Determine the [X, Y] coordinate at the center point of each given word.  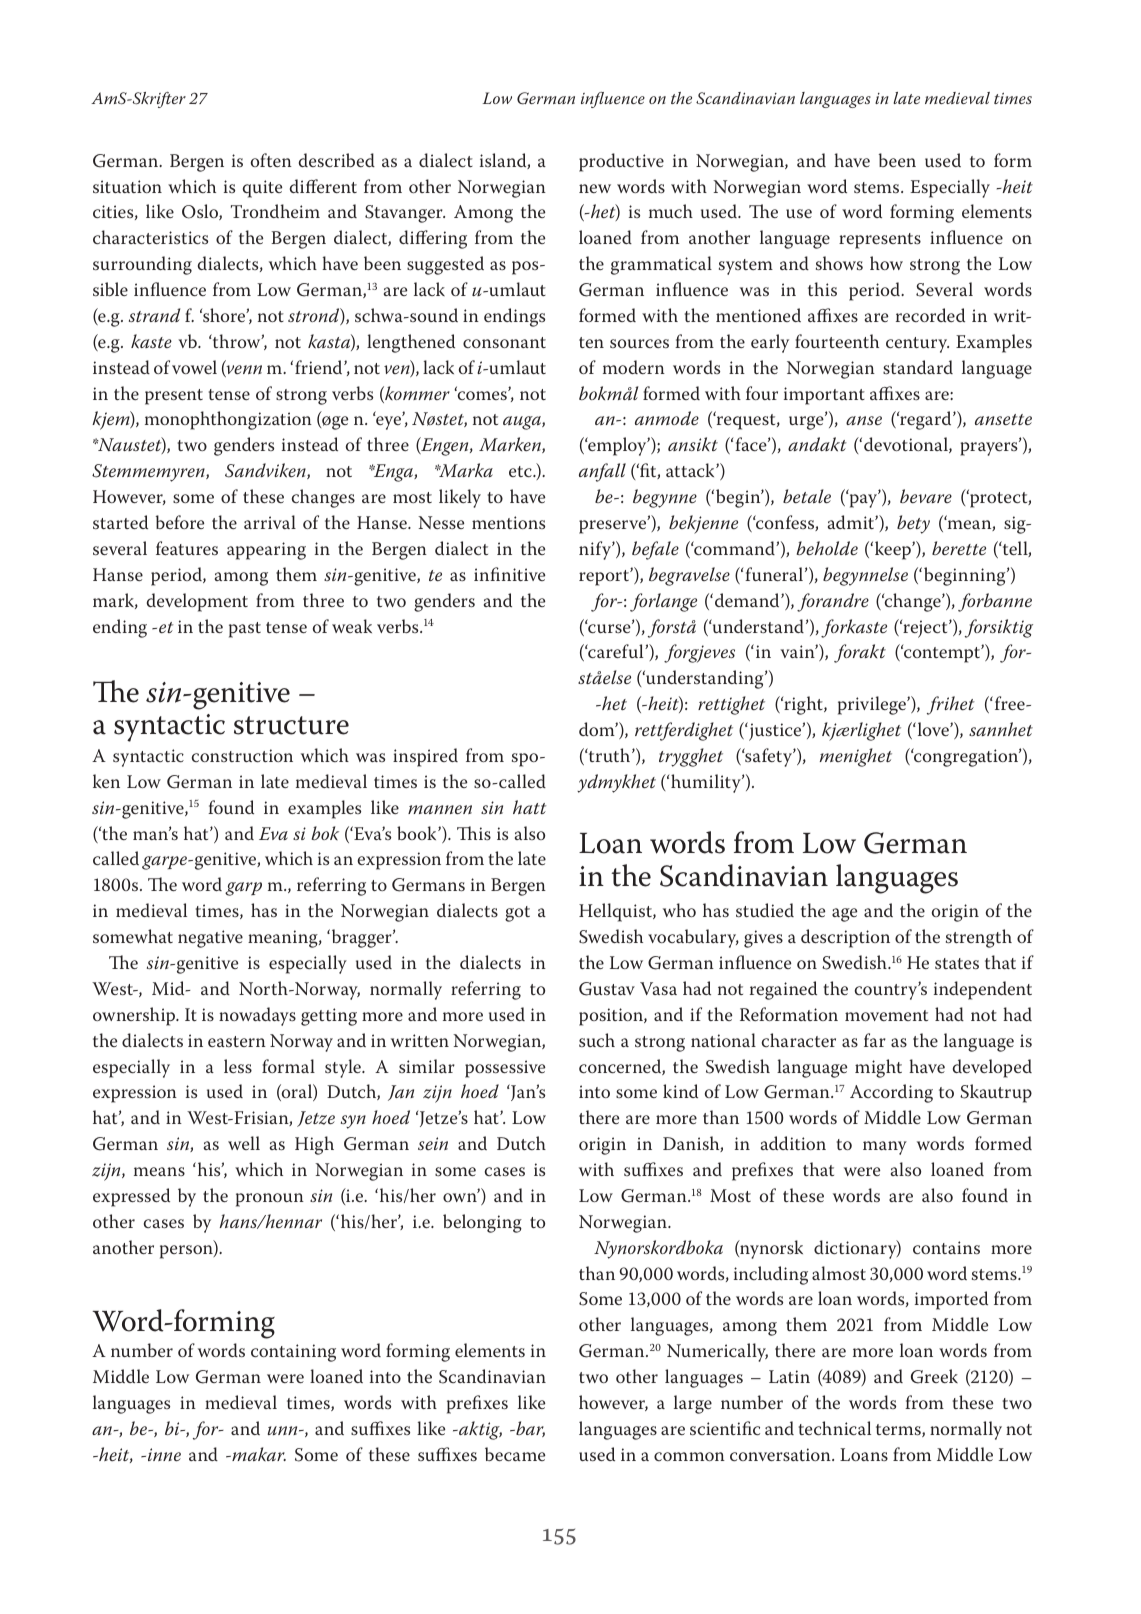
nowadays [257, 1016]
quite [262, 189]
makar [258, 1454]
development [197, 602]
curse [609, 627]
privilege [873, 705]
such [597, 1040]
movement [886, 1015]
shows [839, 263]
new [595, 188]
